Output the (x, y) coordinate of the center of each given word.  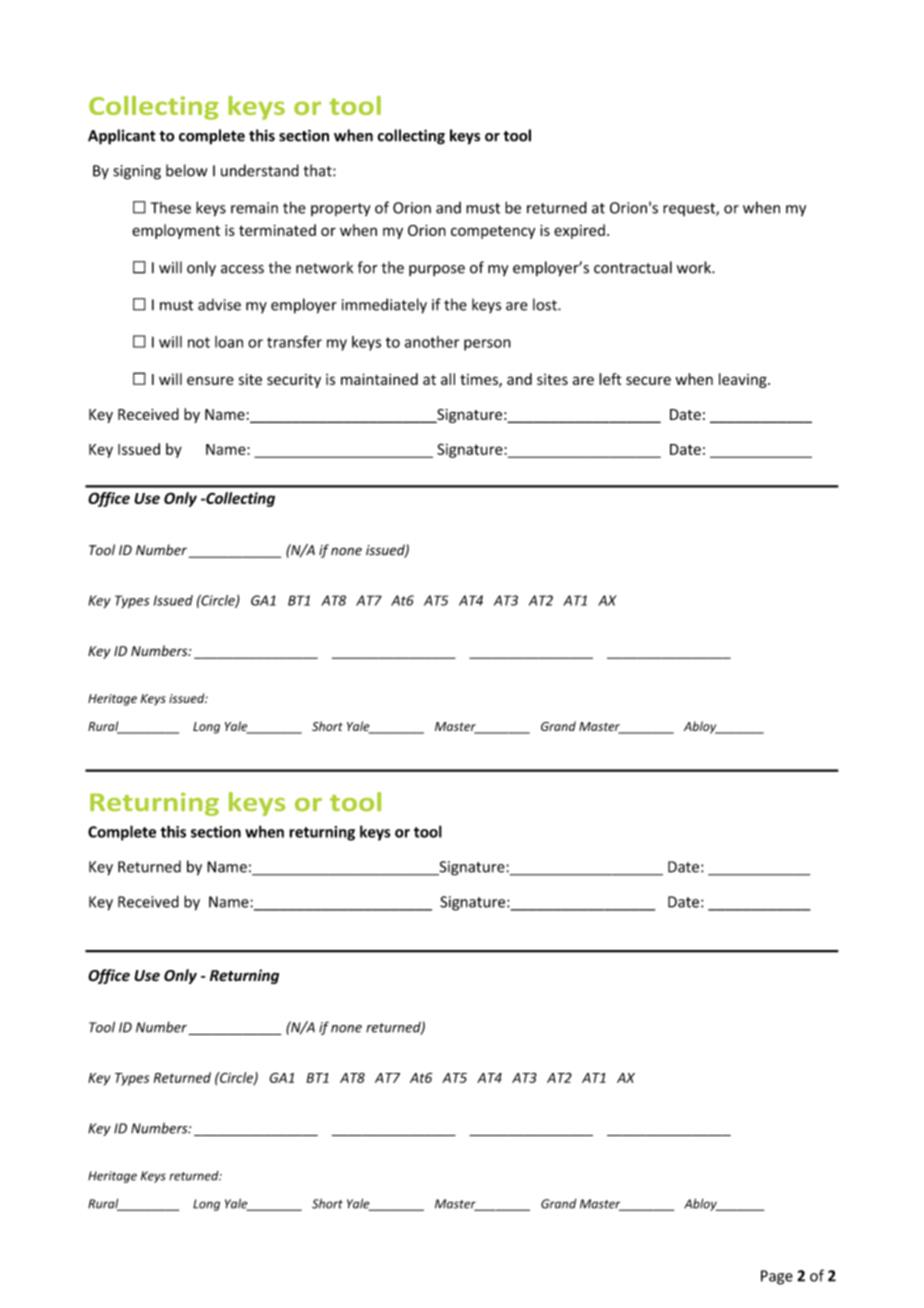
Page (777, 1277)
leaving (744, 380)
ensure (210, 380)
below (186, 170)
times (480, 380)
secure (648, 380)
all (448, 379)
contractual (633, 267)
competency (493, 232)
